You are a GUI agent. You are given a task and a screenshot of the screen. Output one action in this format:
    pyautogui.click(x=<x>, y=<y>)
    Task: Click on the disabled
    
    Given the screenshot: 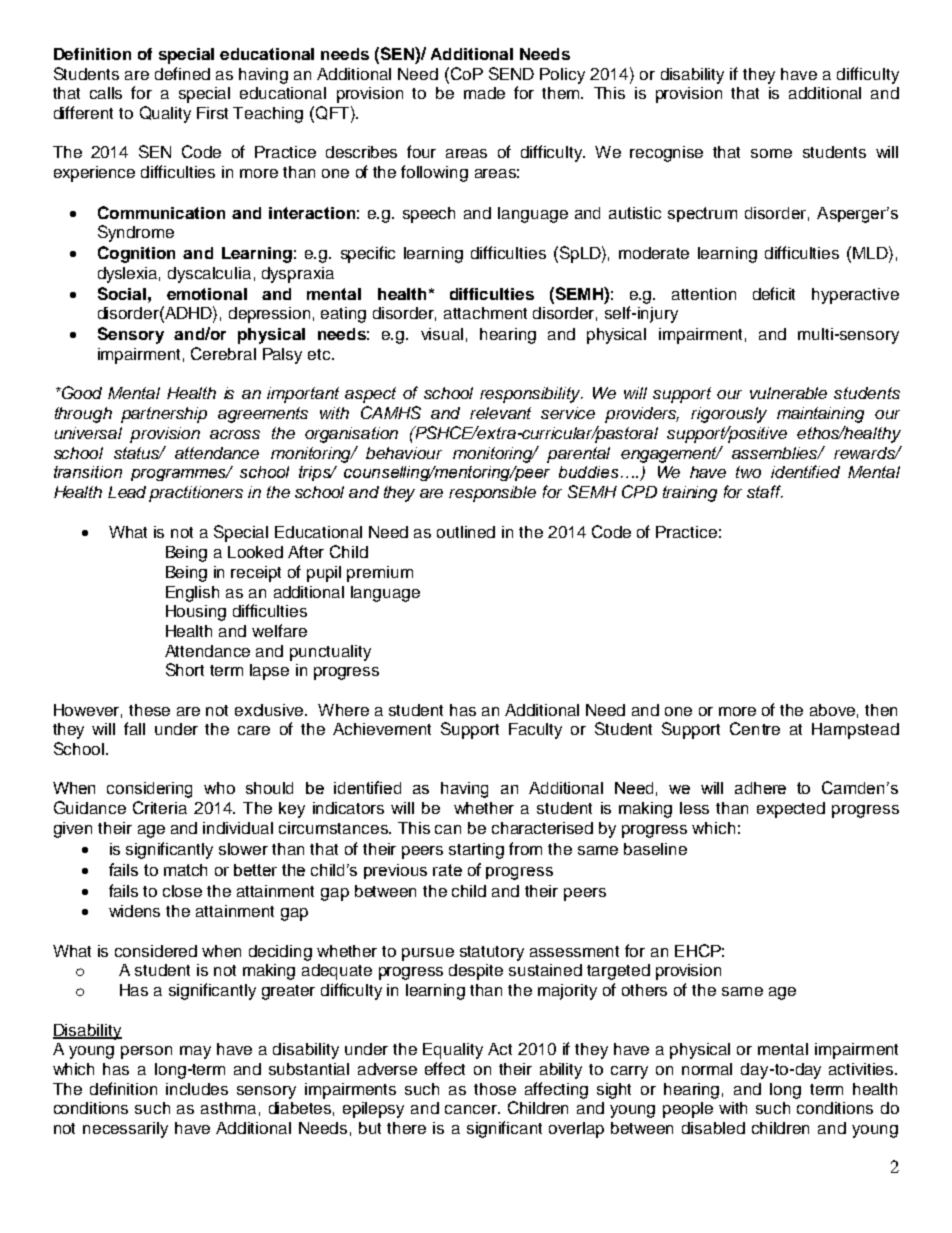 What is the action you would take?
    pyautogui.click(x=713, y=1128)
